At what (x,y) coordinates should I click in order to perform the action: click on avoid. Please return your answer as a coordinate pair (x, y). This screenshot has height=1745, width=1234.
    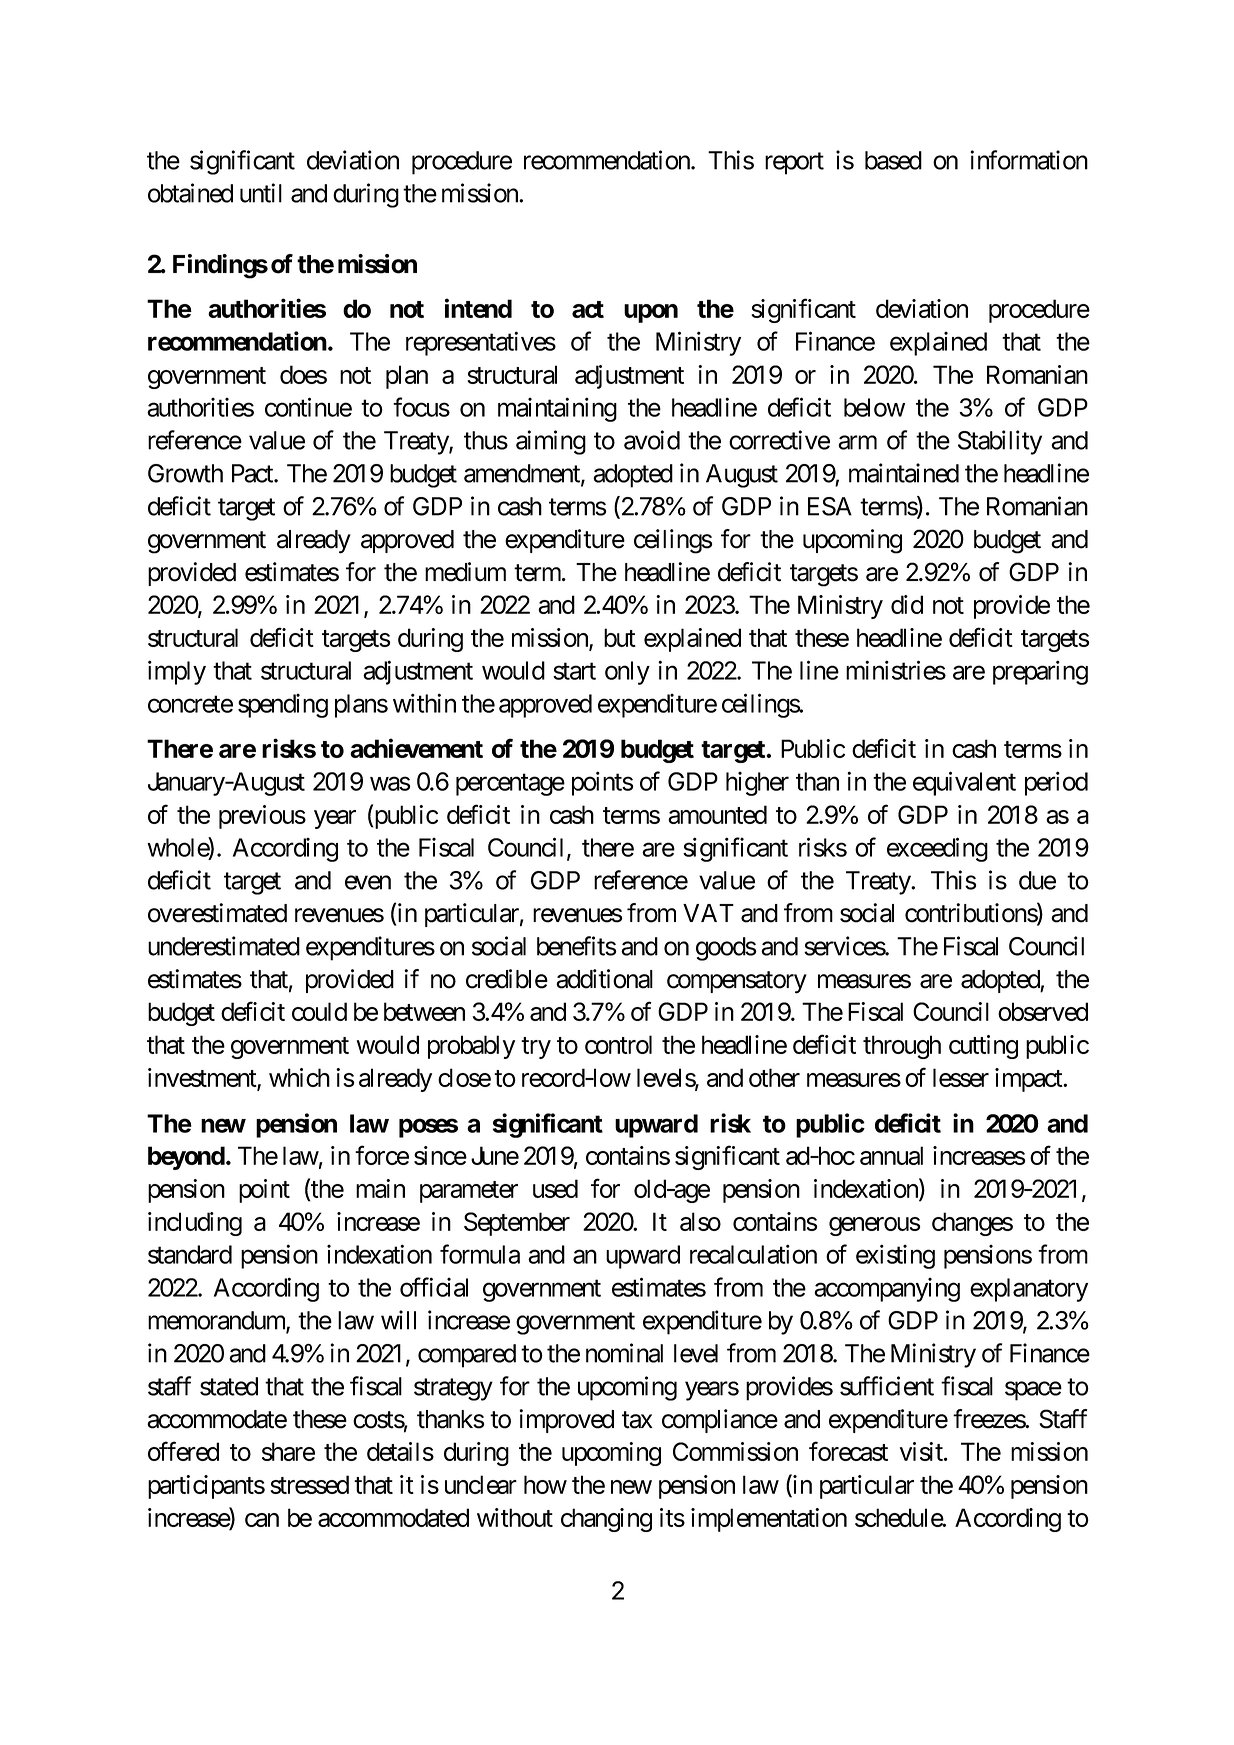
    Looking at the image, I should click on (652, 440).
